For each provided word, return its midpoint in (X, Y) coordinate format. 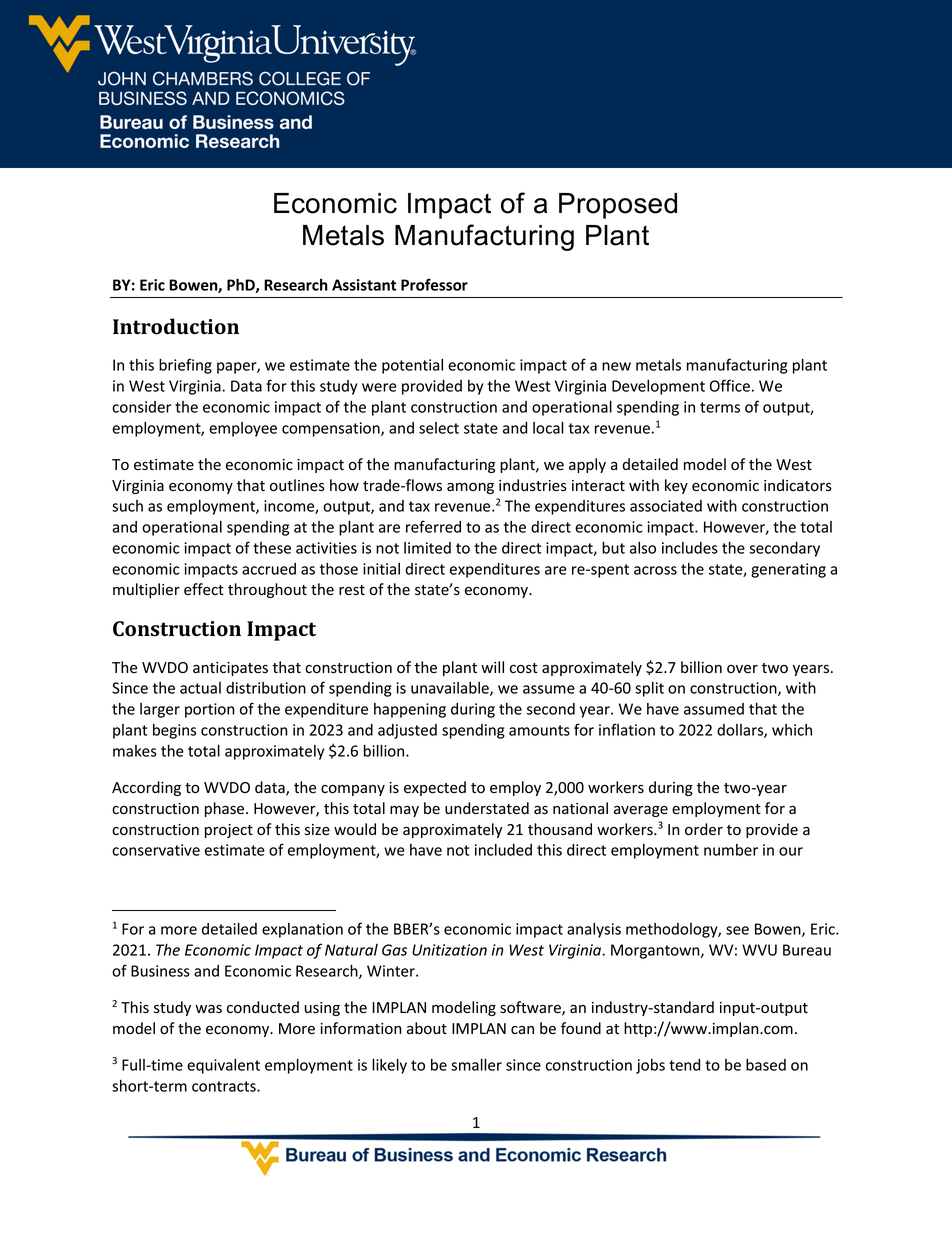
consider (142, 407)
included (503, 850)
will (492, 667)
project (229, 831)
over (742, 669)
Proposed (618, 206)
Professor (434, 284)
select (439, 428)
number (731, 850)
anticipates (230, 669)
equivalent (223, 1066)
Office (730, 385)
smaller (476, 1064)
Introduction (176, 326)
